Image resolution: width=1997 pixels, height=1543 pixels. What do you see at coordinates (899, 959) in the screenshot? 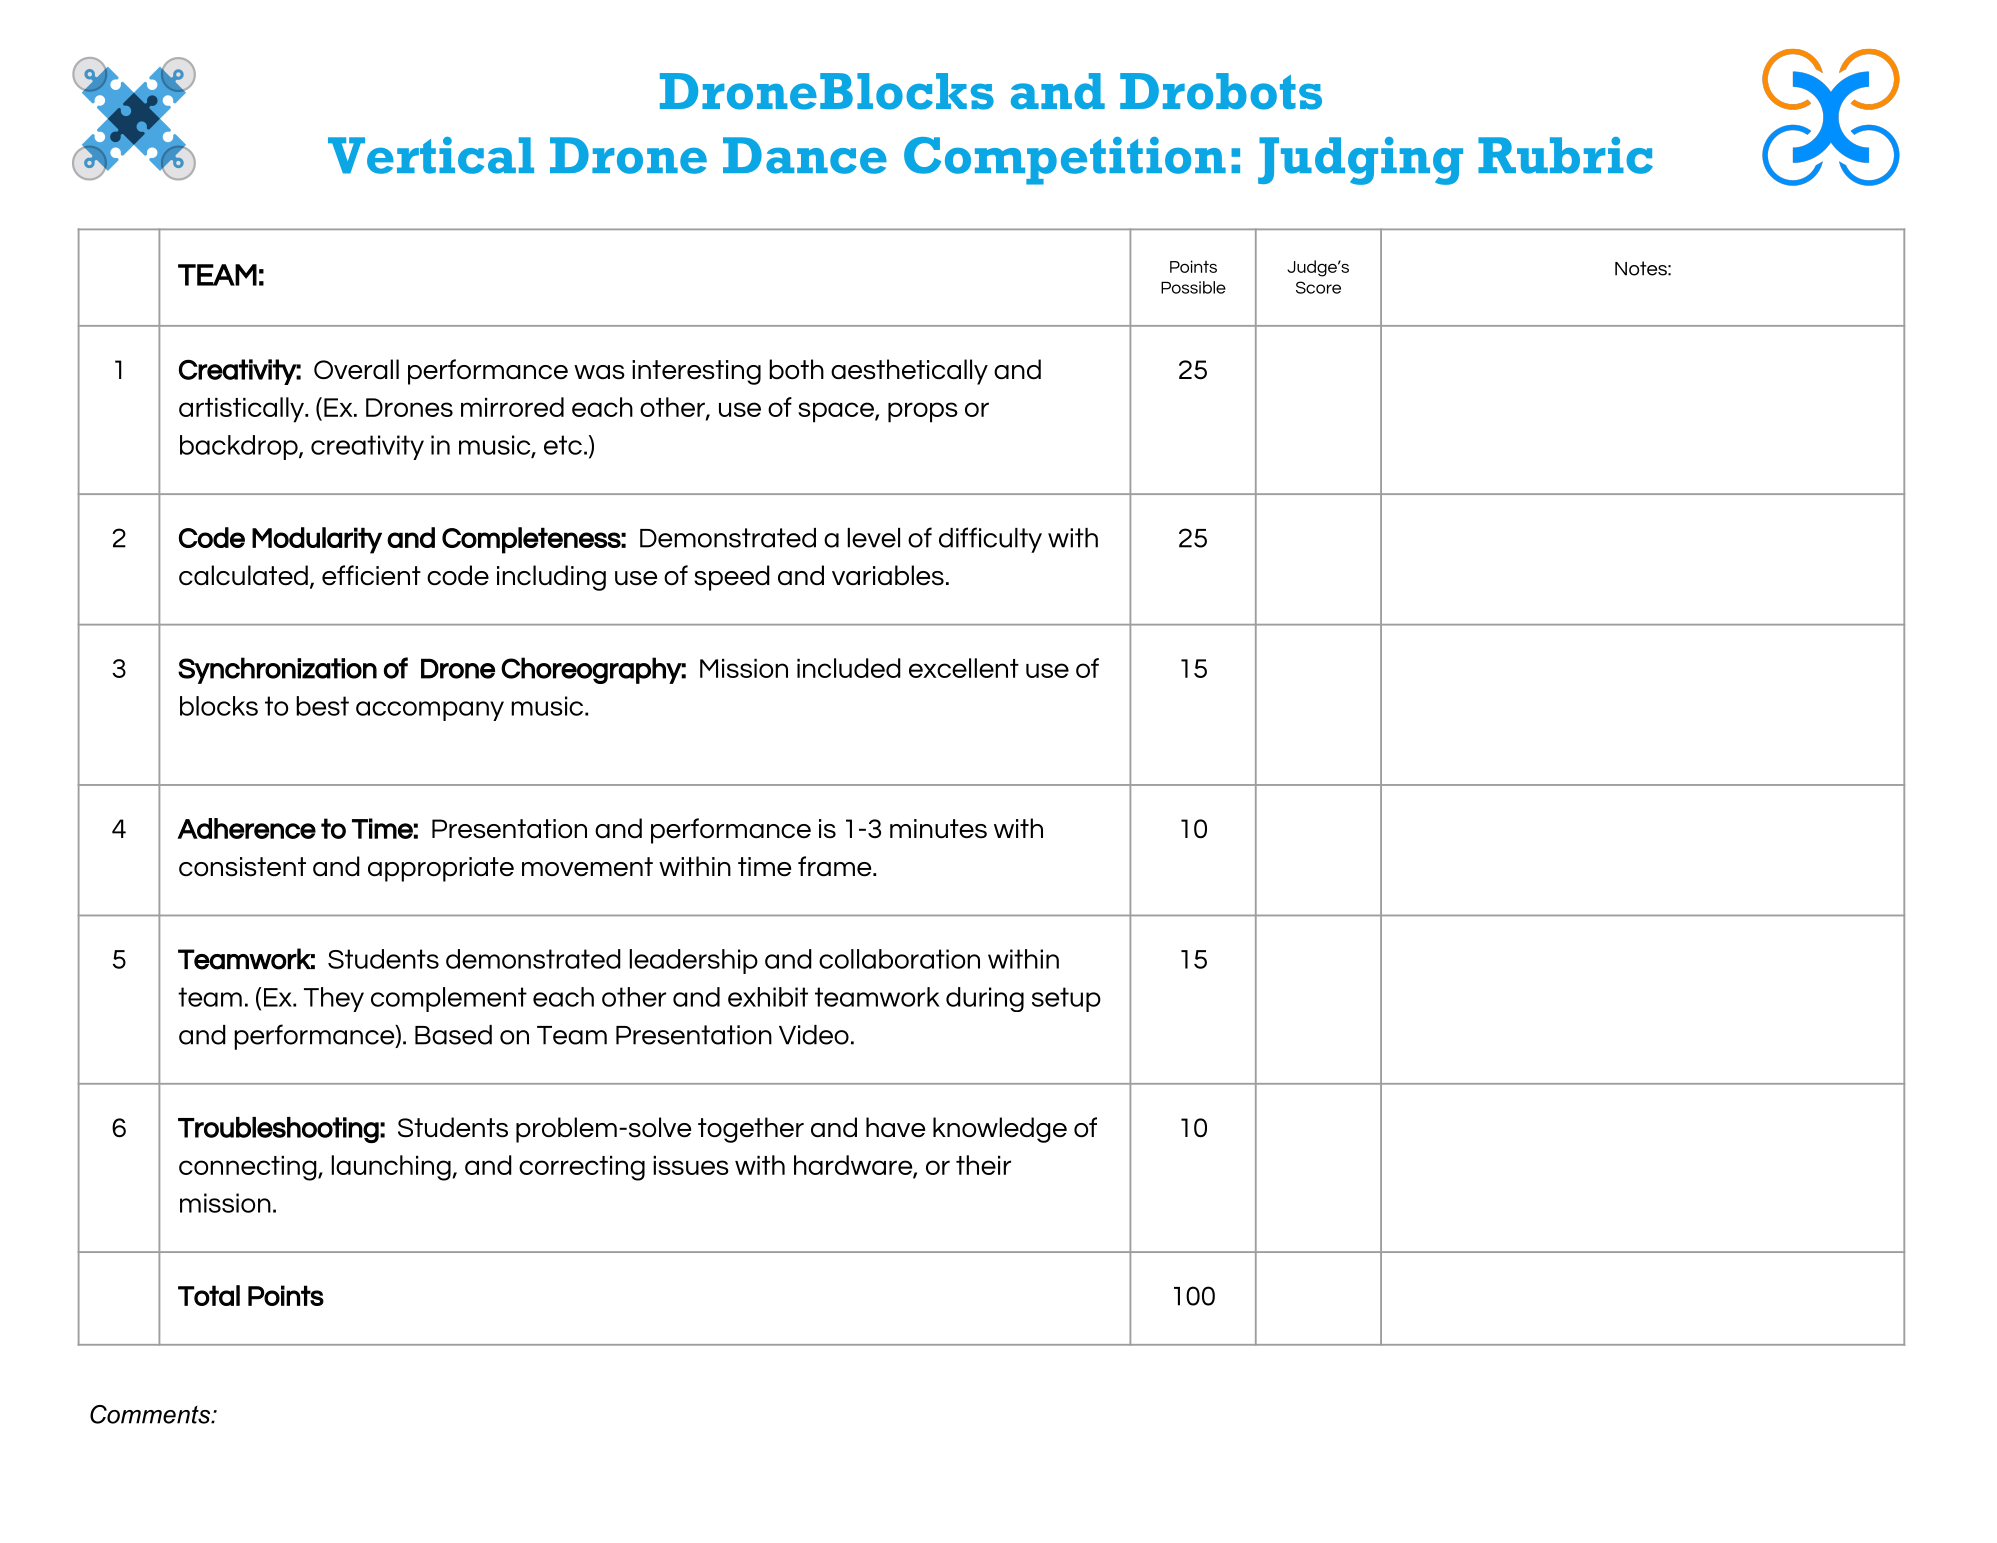
I see `collaboration` at bounding box center [899, 959].
